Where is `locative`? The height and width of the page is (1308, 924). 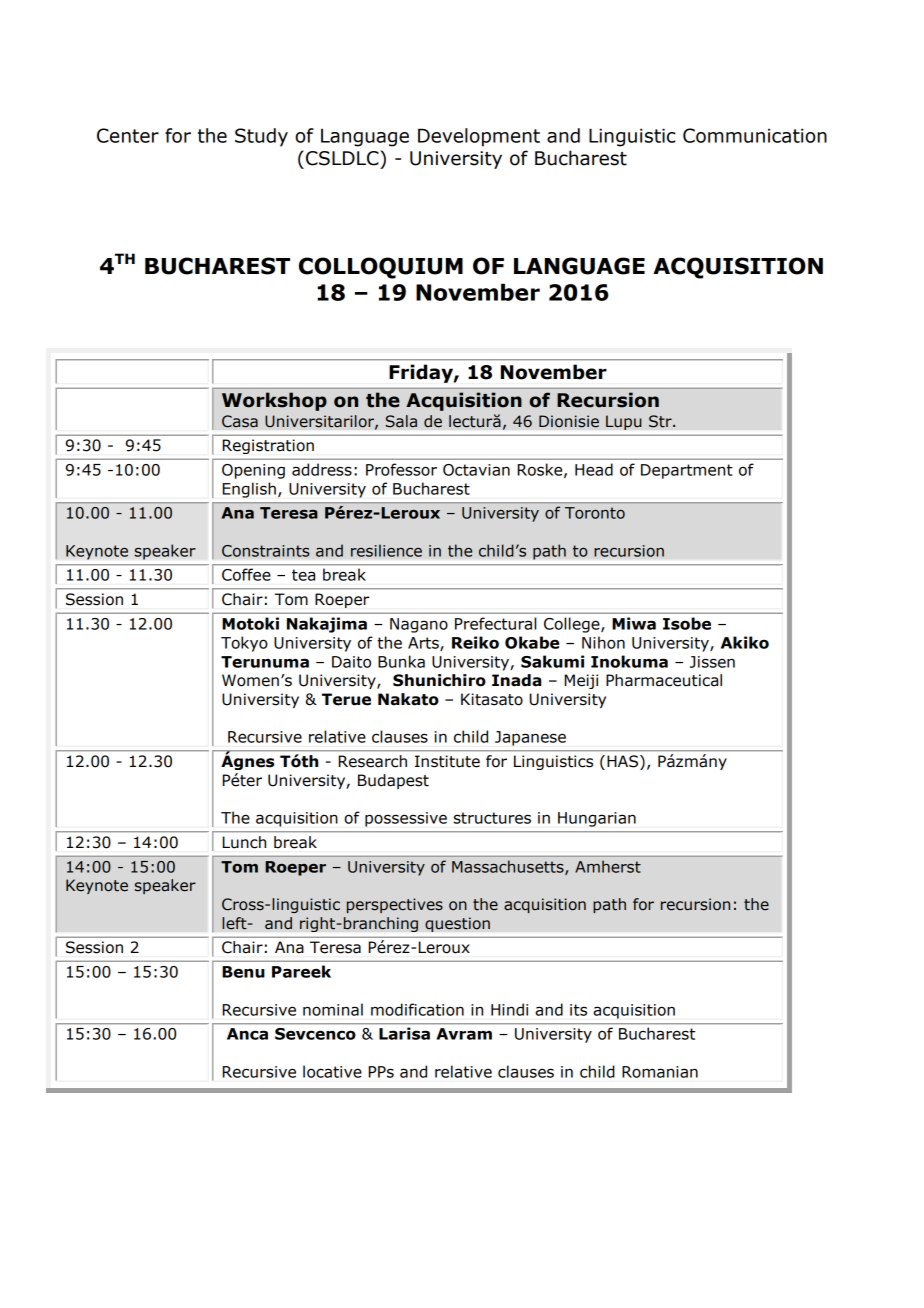
locative is located at coordinates (332, 1071).
